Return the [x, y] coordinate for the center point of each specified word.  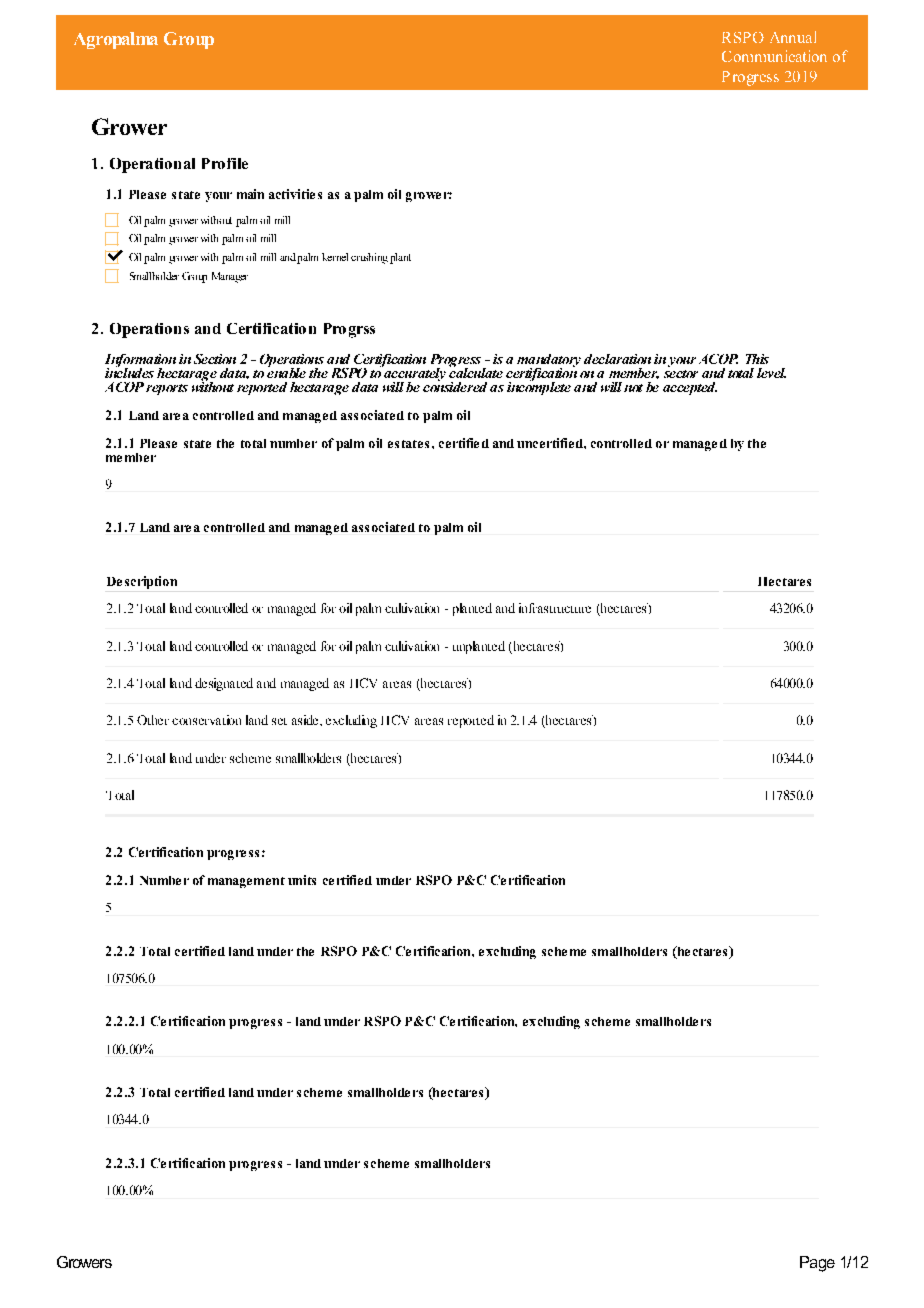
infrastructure [555, 608]
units [302, 880]
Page [817, 1264]
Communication [774, 56]
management [246, 882]
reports [167, 389]
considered [455, 385]
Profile [225, 163]
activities [295, 194]
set [279, 721]
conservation [206, 720]
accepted [690, 388]
